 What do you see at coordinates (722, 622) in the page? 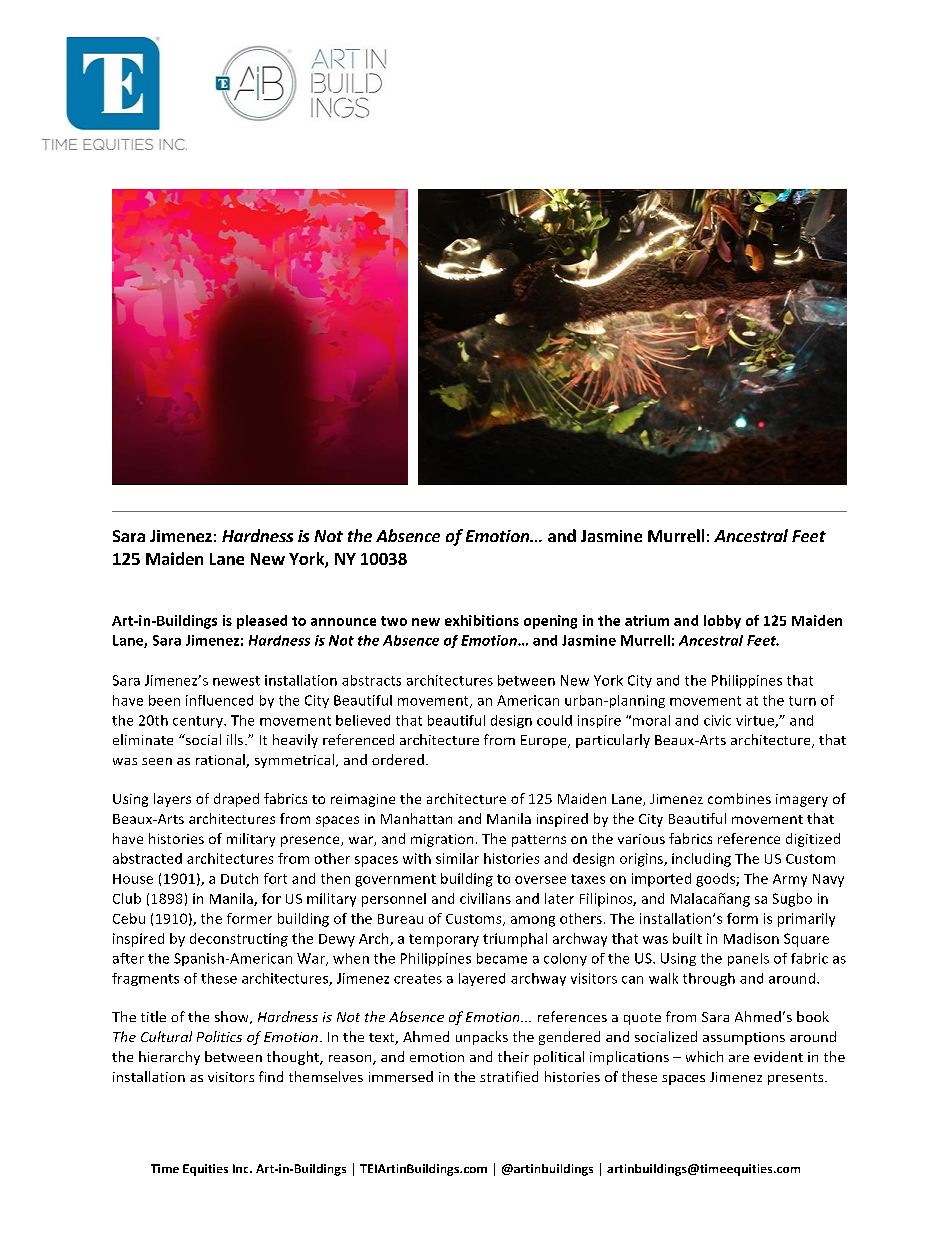
I see `lobby` at bounding box center [722, 622].
